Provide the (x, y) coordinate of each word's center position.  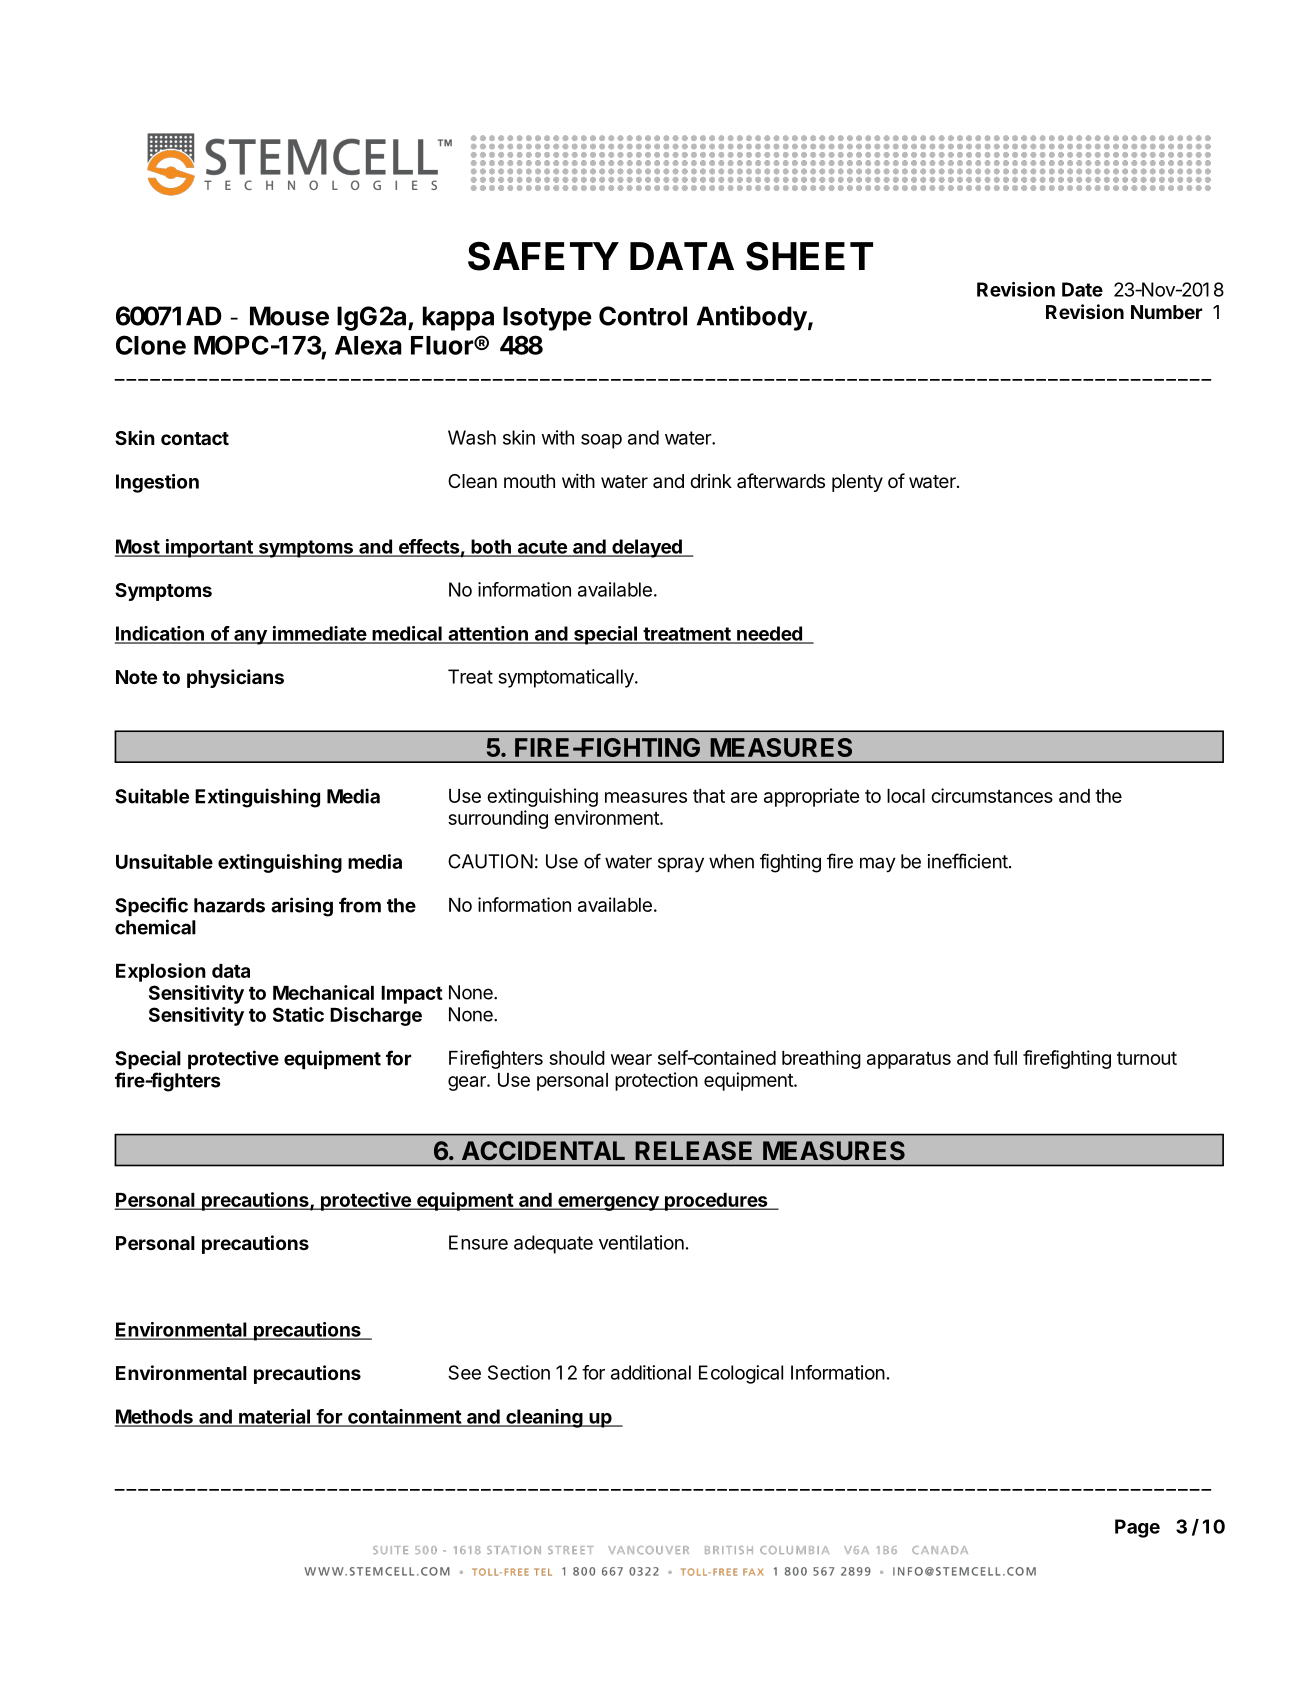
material (274, 1417)
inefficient (968, 861)
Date (1082, 289)
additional (651, 1372)
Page (1137, 1528)
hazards (229, 905)
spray (681, 865)
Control (643, 316)
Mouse (289, 316)
